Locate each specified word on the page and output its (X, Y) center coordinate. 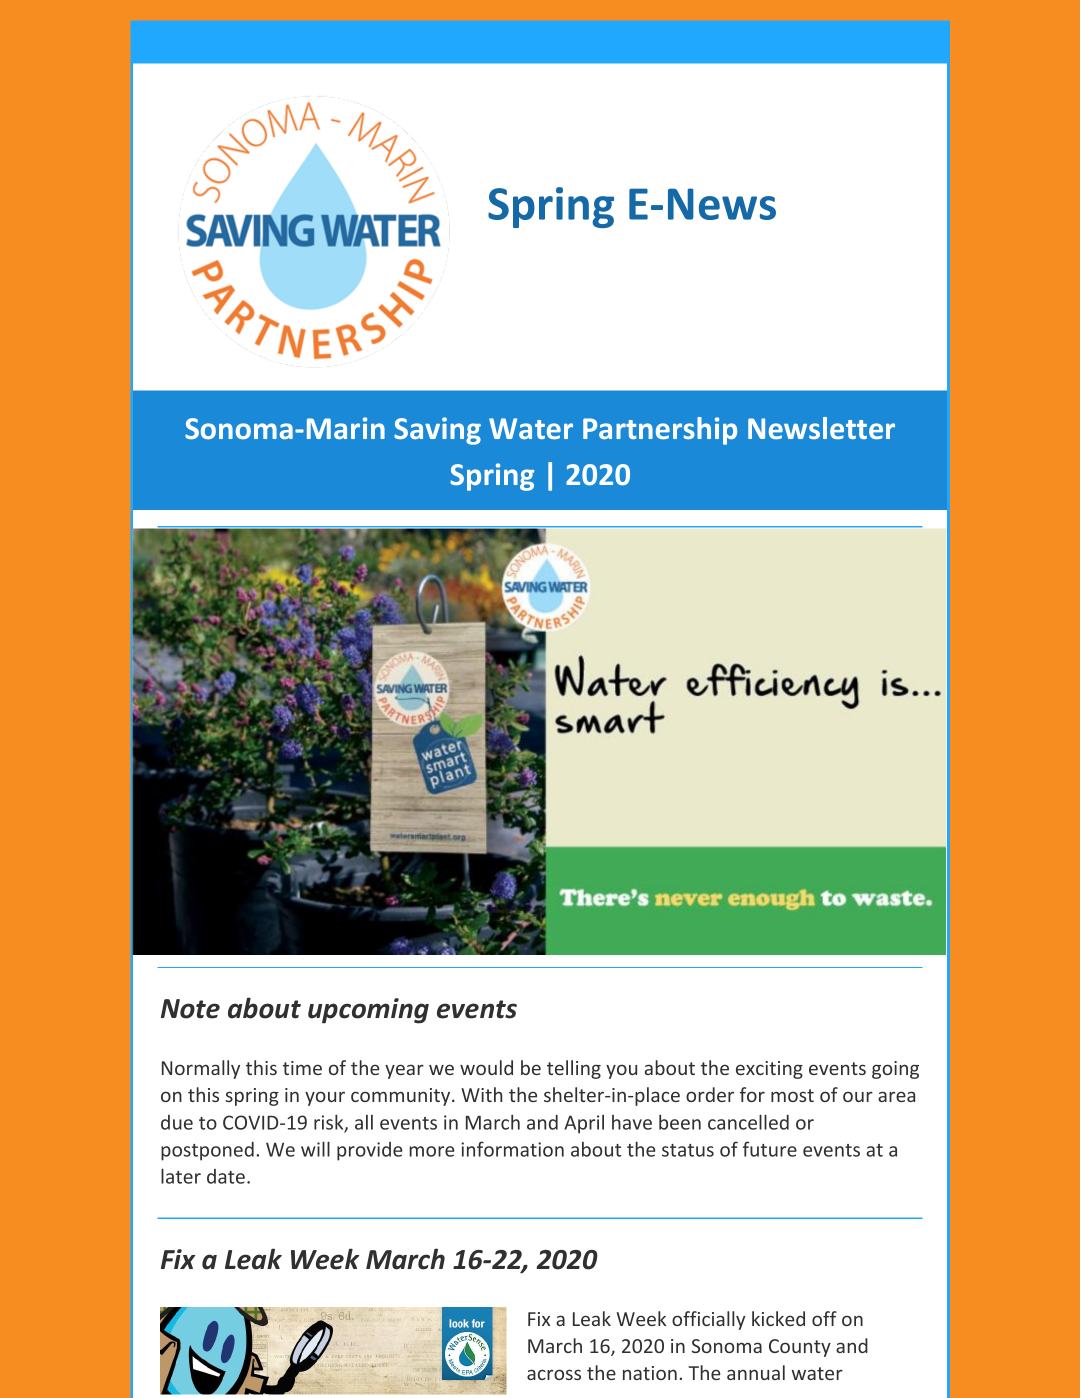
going (895, 1070)
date (226, 1176)
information (512, 1149)
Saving (437, 431)
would (486, 1067)
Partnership (660, 431)
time (302, 1068)
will (315, 1149)
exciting (769, 1070)
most (792, 1095)
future (770, 1149)
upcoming (368, 1011)
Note (190, 1009)
